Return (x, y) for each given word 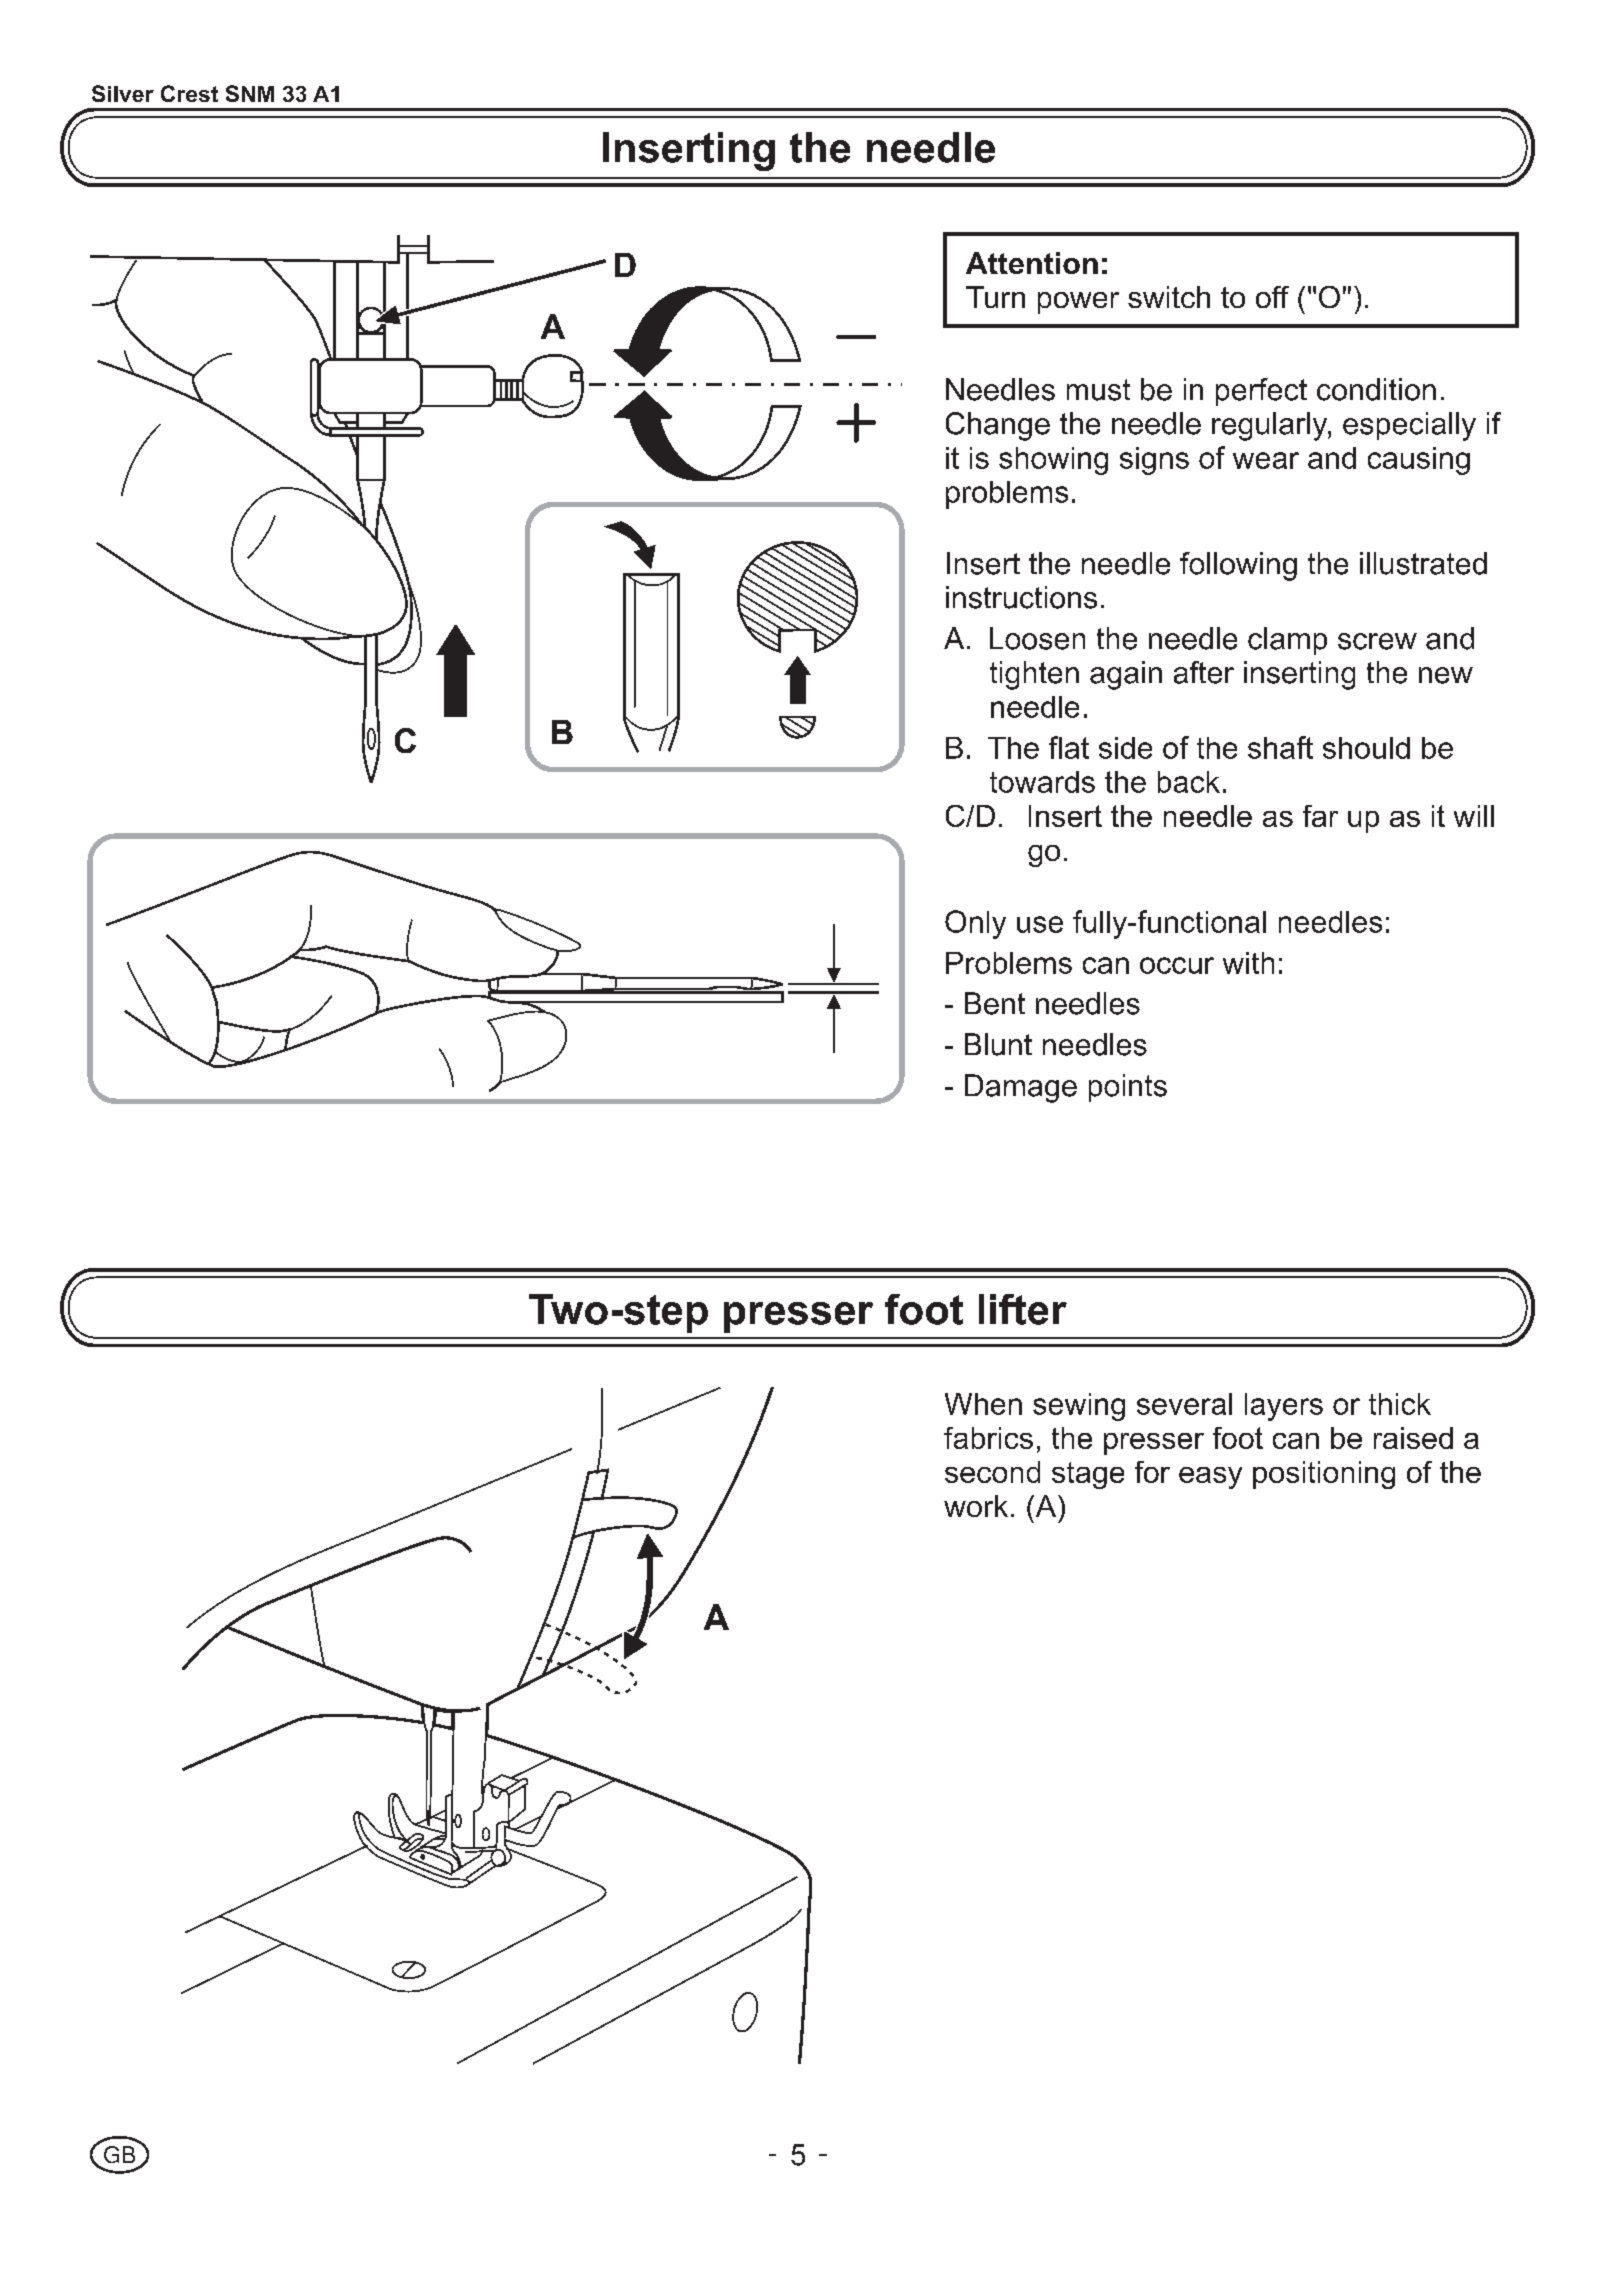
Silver (123, 93)
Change (998, 426)
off (1272, 297)
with (1248, 963)
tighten (1034, 675)
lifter (1023, 1309)
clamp (1287, 641)
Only (975, 924)
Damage (1021, 1088)
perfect (1261, 392)
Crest (189, 93)
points (1128, 1088)
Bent (995, 1003)
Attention (1032, 263)
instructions (1021, 597)
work (976, 1506)
